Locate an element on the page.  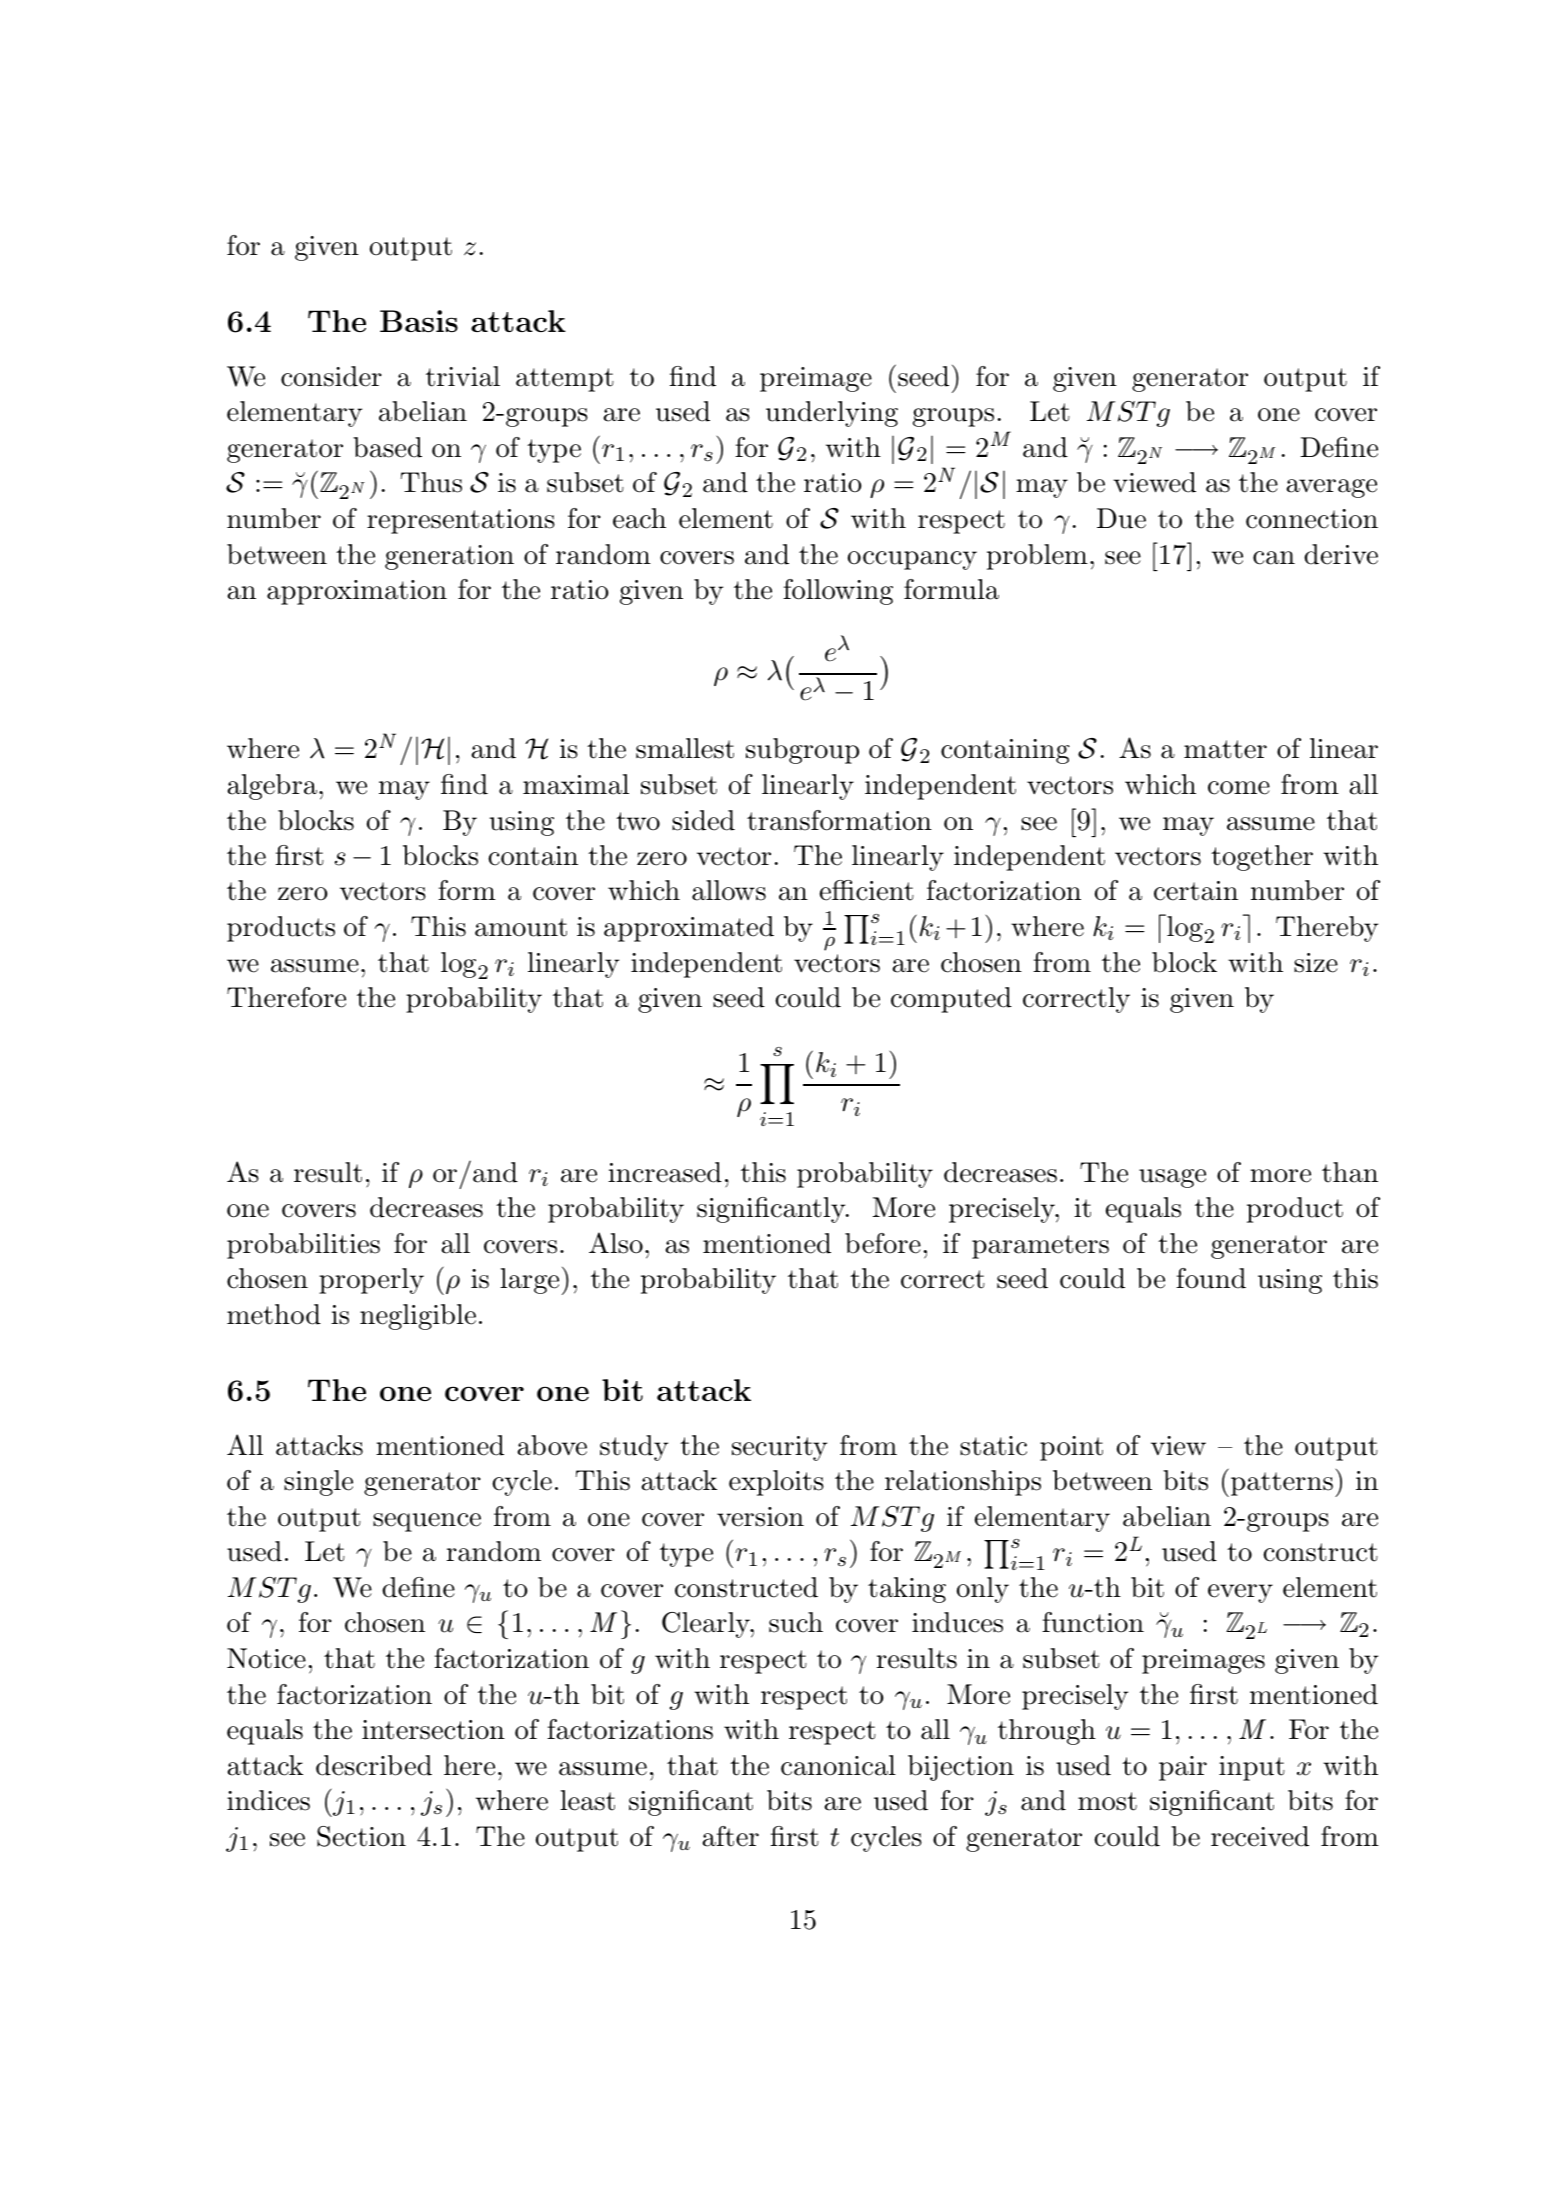
exploits is located at coordinates (776, 1483).
